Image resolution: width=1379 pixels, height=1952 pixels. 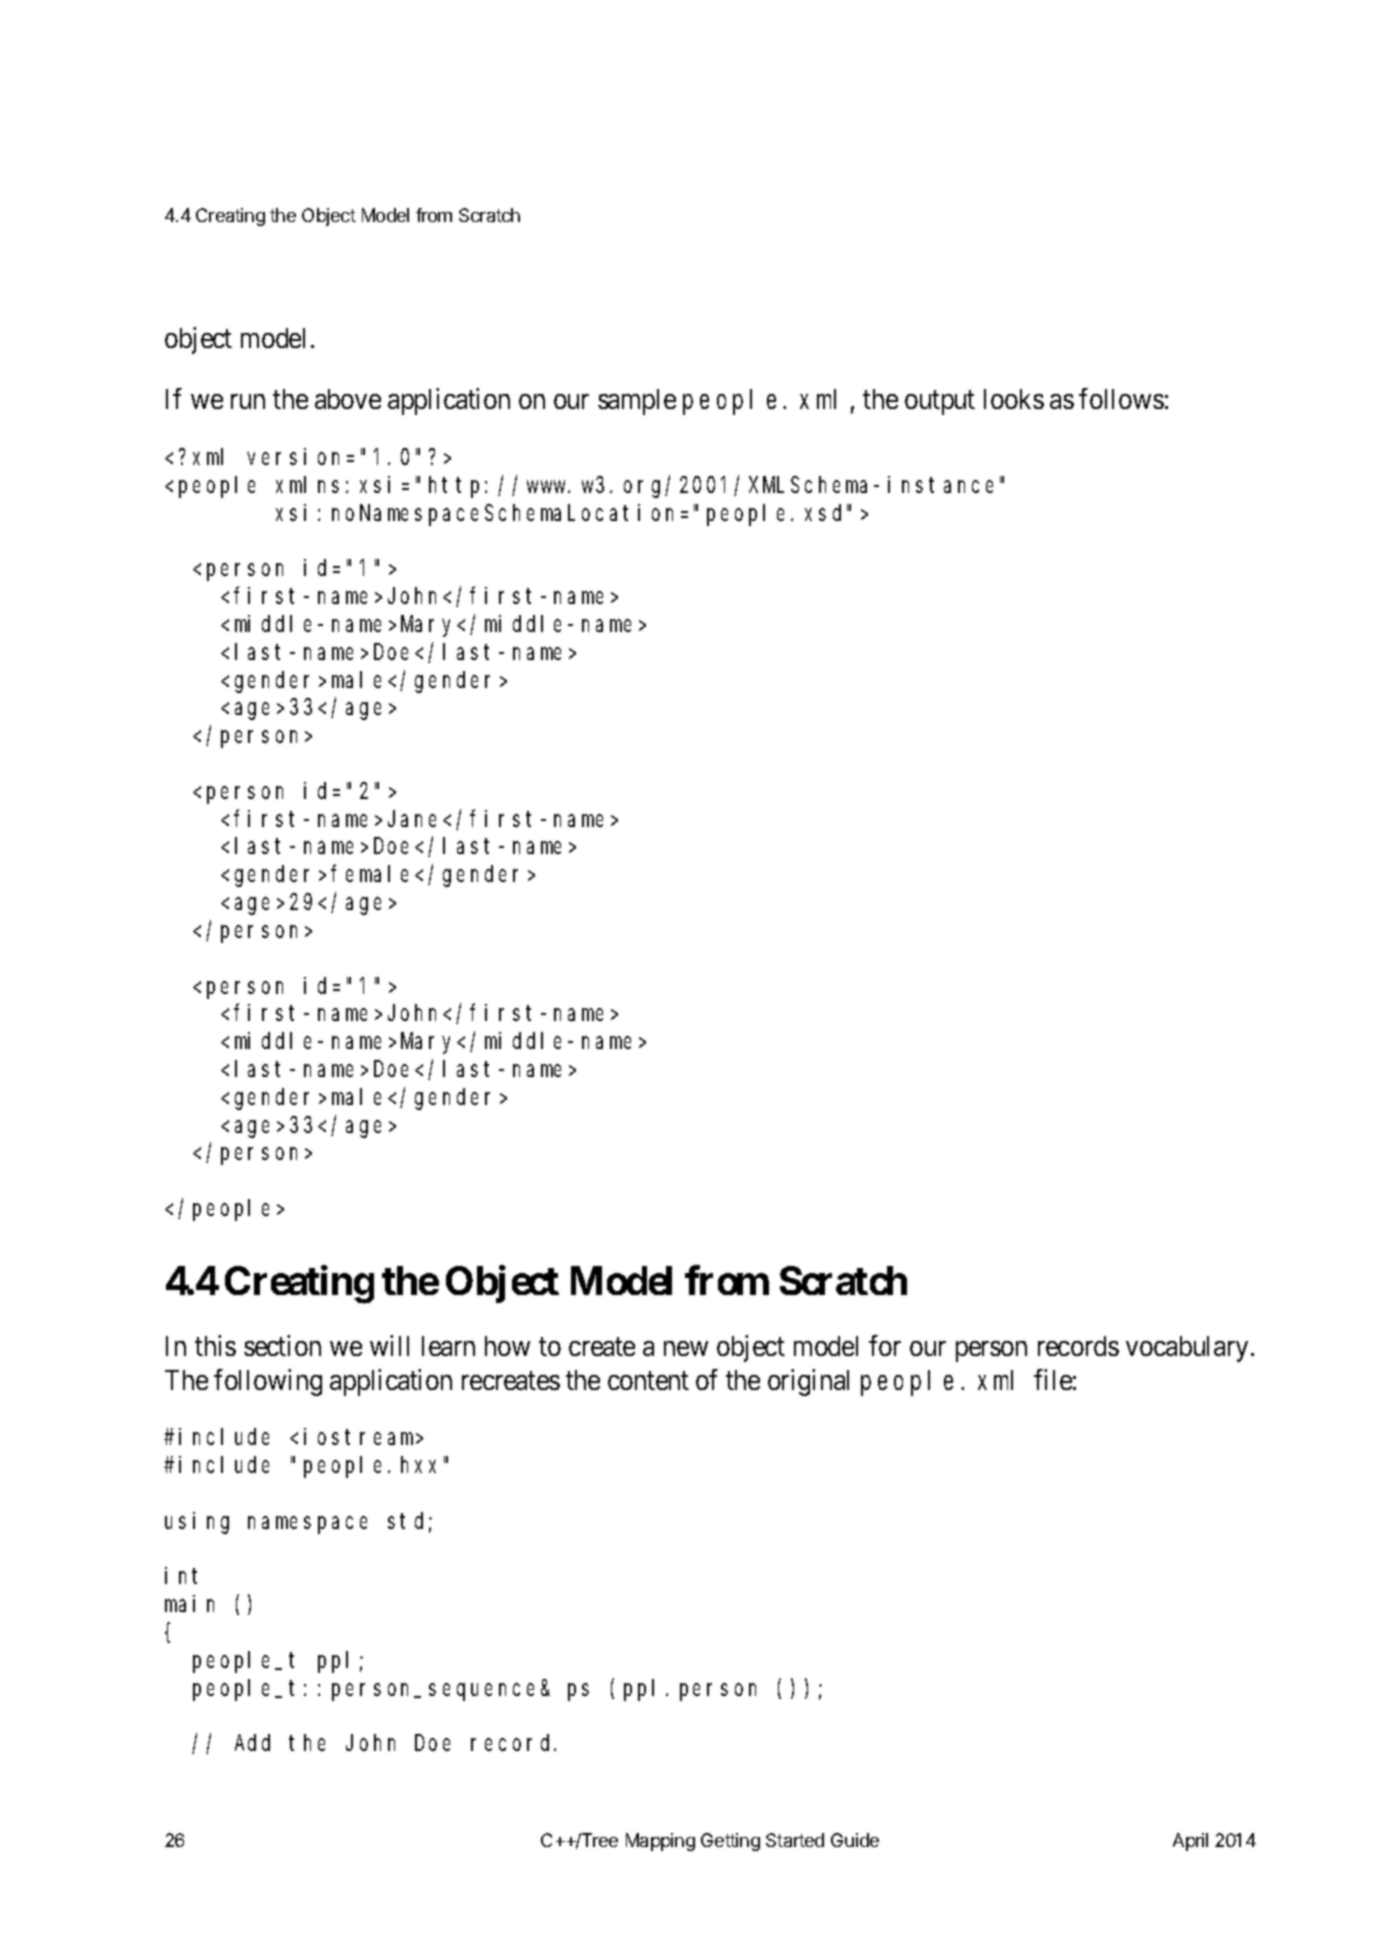 What do you see at coordinates (282, 1345) in the screenshot?
I see `section` at bounding box center [282, 1345].
